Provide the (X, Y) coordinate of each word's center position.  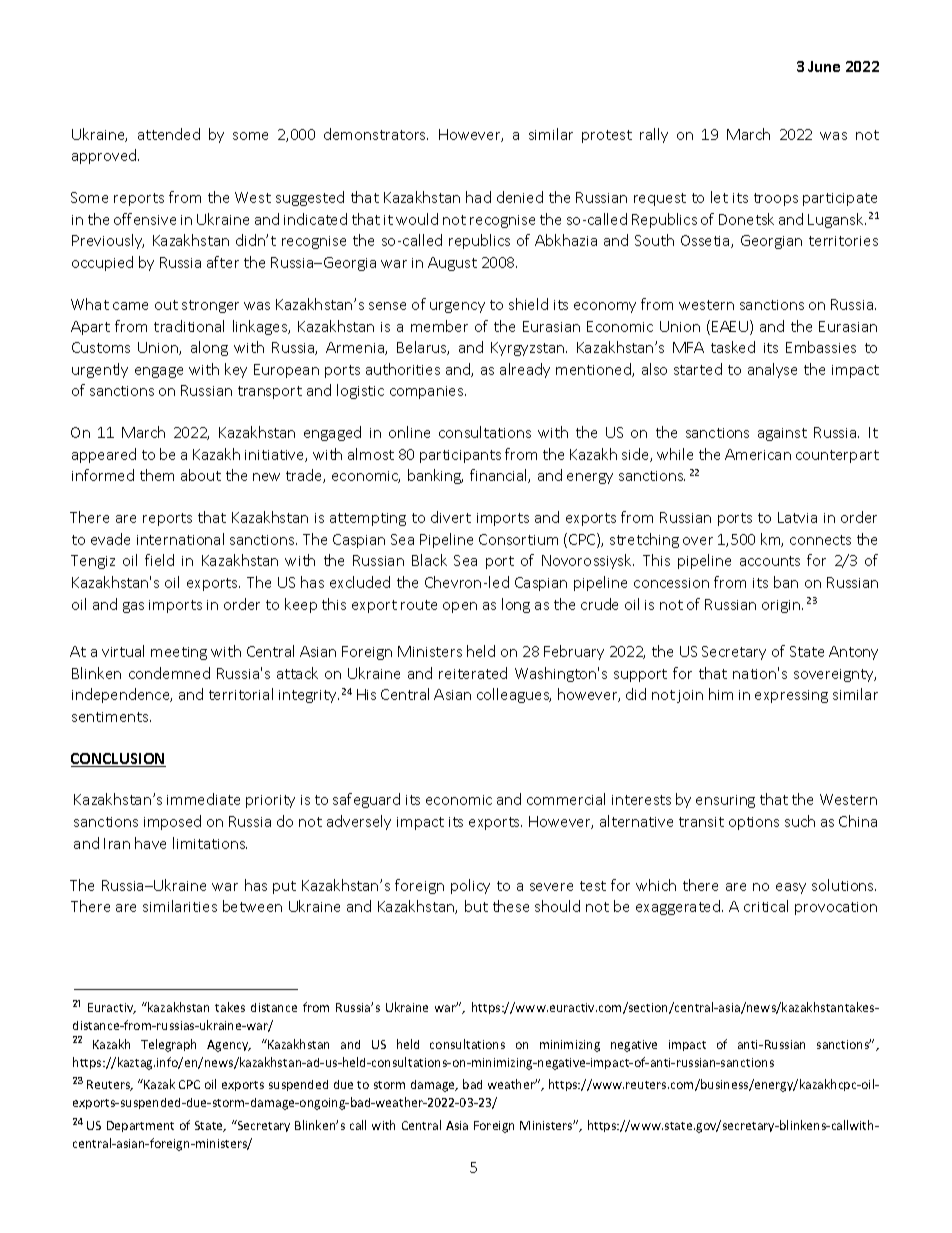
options (754, 823)
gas (133, 607)
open (460, 607)
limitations (210, 843)
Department (140, 1126)
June (824, 66)
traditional (189, 326)
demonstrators (376, 134)
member (439, 326)
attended (169, 134)
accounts (770, 561)
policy (470, 886)
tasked (733, 347)
